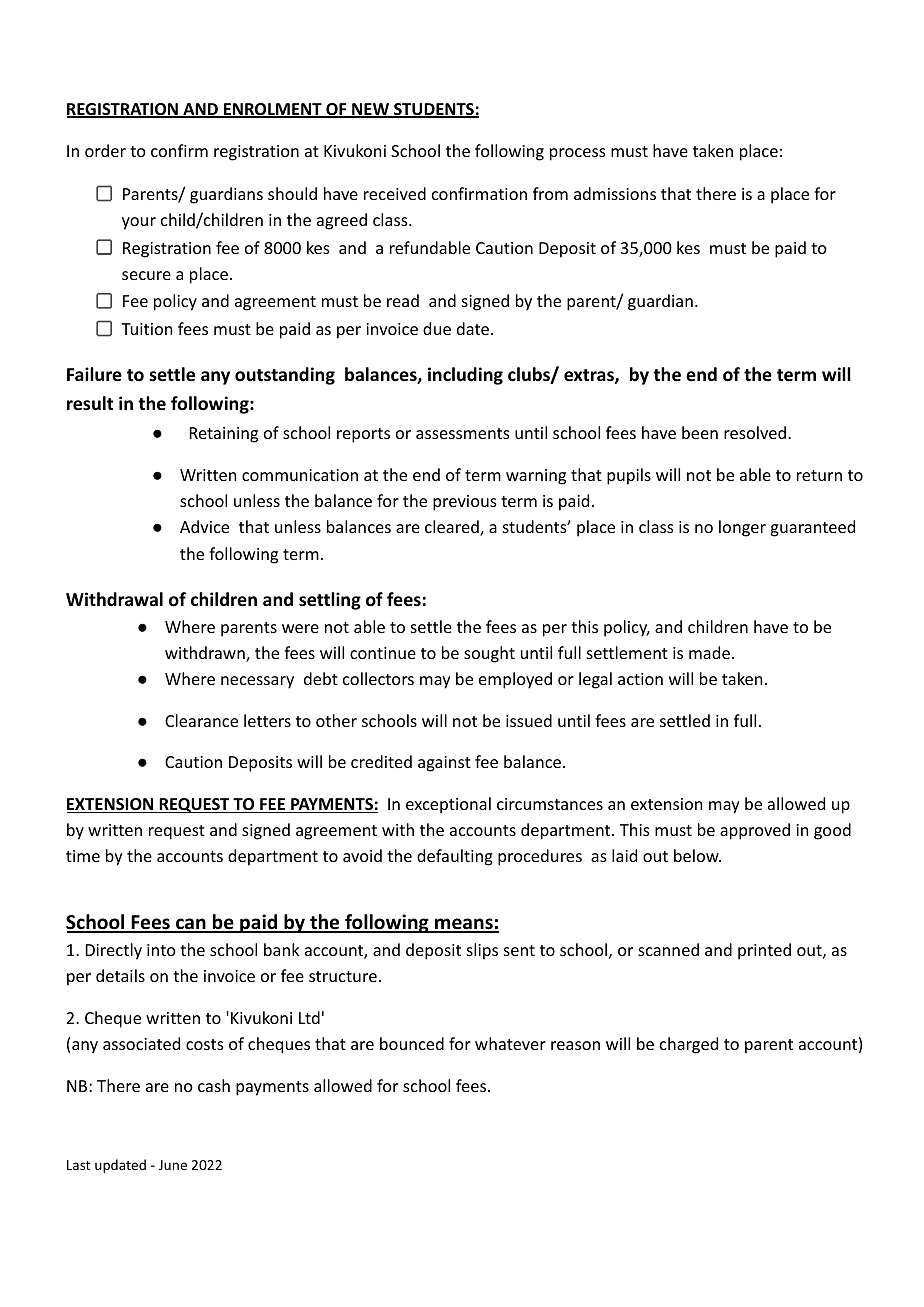 This document has height=1307, width=924. What do you see at coordinates (755, 432) in the document?
I see `resolved` at bounding box center [755, 432].
